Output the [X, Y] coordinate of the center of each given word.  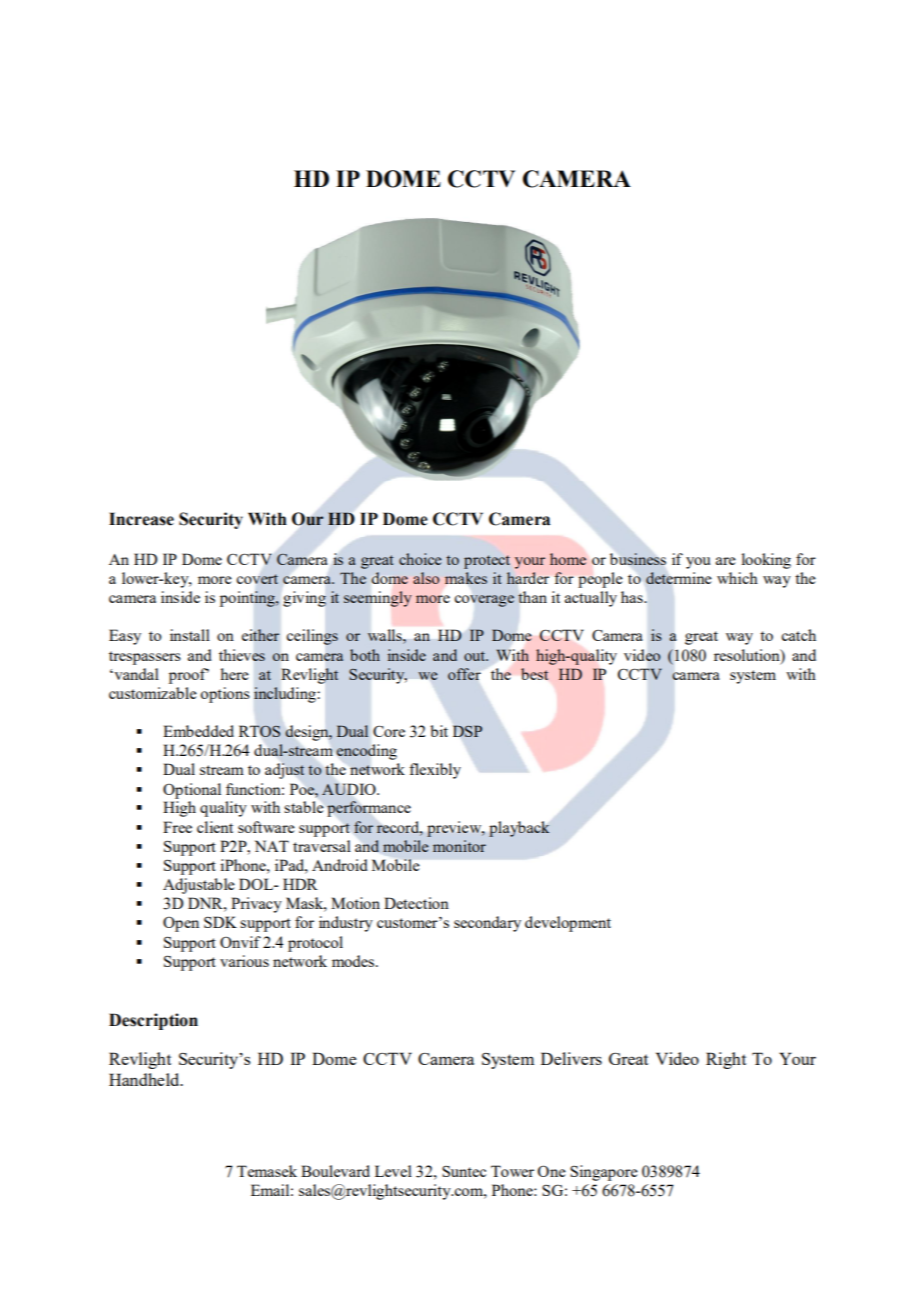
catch [798, 635]
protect [487, 562]
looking [766, 561]
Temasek [267, 1171]
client [215, 827]
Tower [512, 1171]
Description [153, 1021]
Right [726, 1060]
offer [464, 674]
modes [353, 961]
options [225, 695]
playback [519, 829]
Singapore [604, 1173]
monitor [459, 846]
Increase [141, 519]
